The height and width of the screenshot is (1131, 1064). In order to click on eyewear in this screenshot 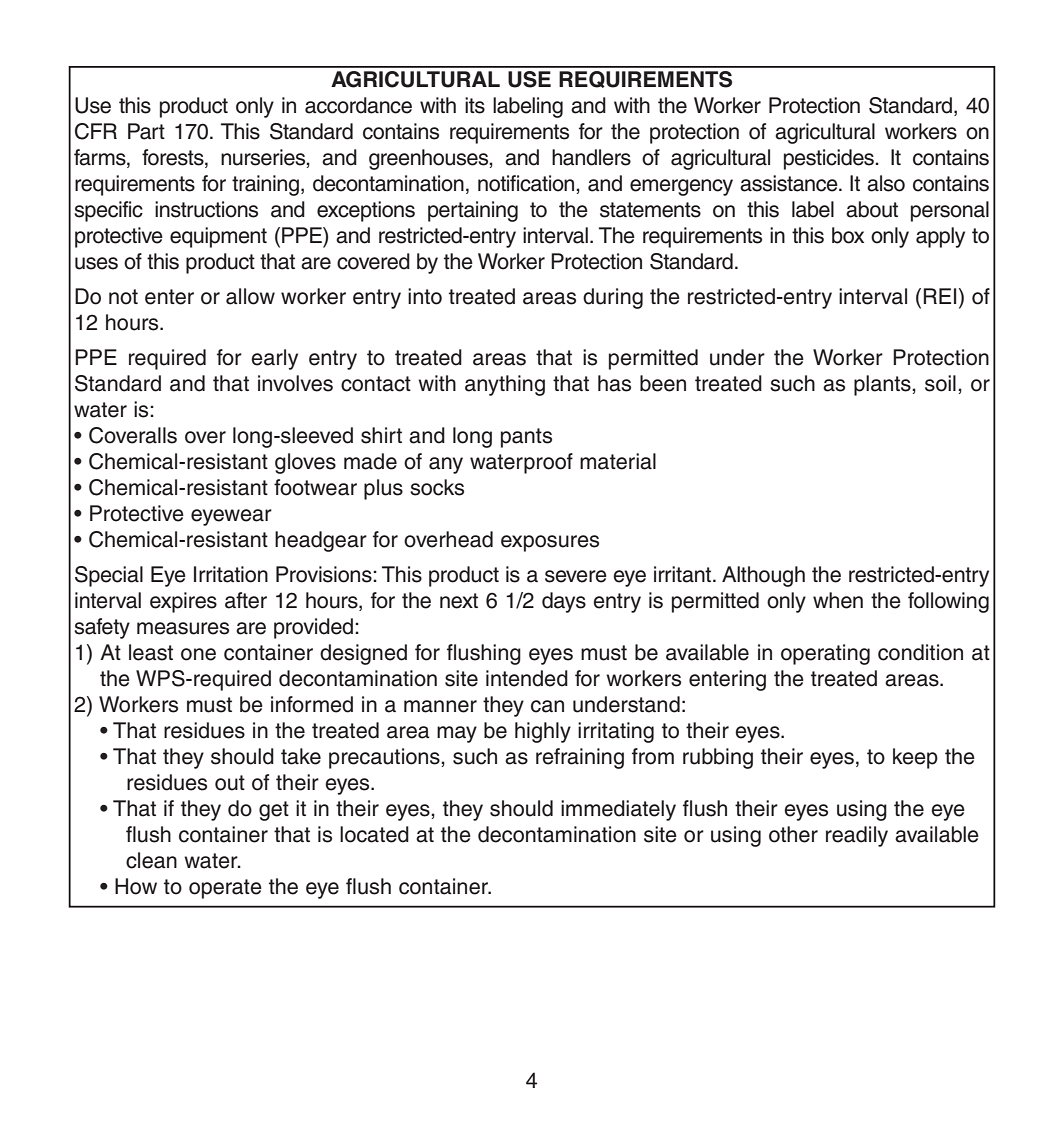, I will do `click(231, 517)`.
